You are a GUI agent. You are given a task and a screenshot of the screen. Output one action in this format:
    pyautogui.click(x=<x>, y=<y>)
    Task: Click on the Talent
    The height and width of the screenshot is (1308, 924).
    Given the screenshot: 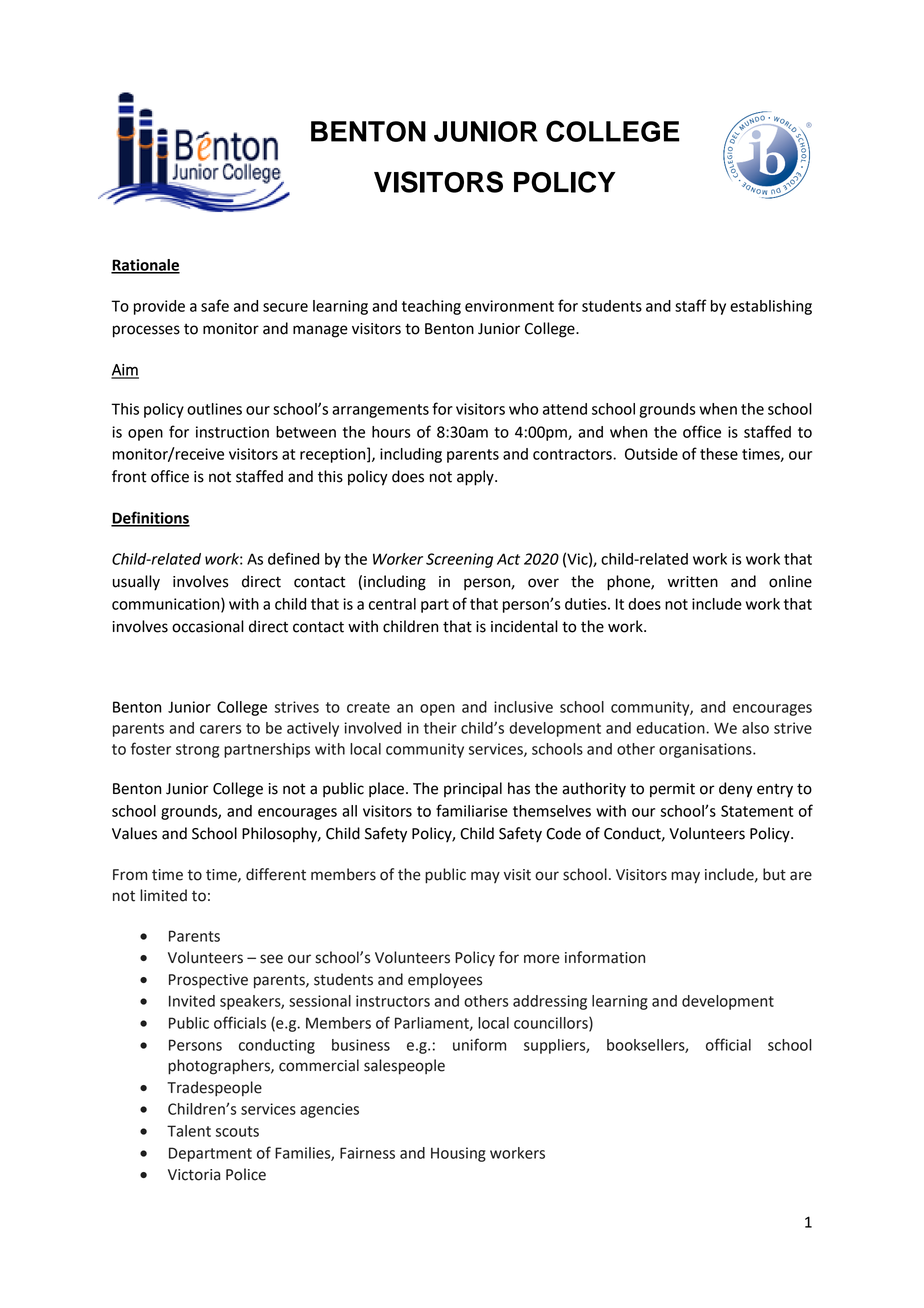 What is the action you would take?
    pyautogui.click(x=189, y=1131)
